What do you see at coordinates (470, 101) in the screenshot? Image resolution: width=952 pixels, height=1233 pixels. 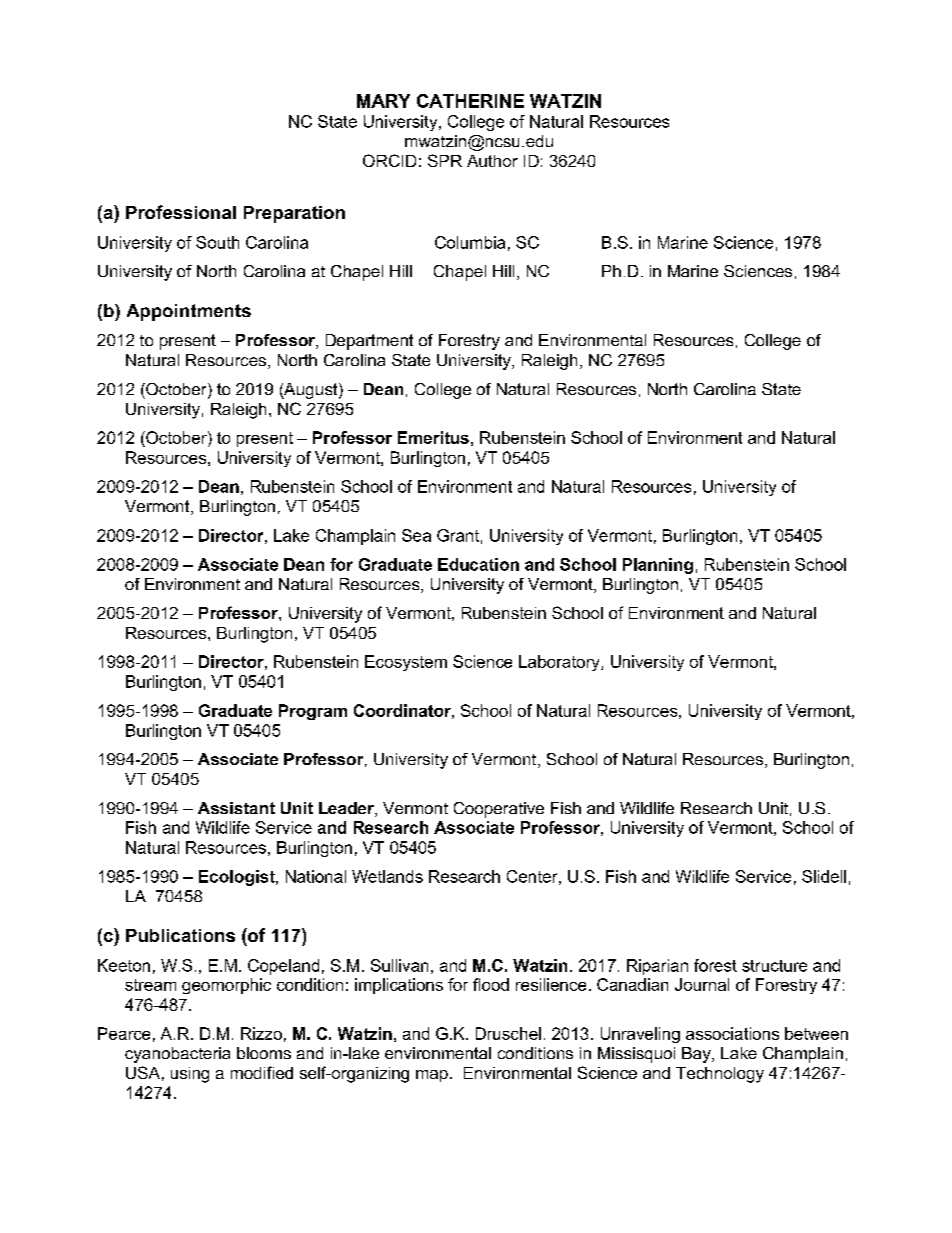 I see `CATHERINE` at bounding box center [470, 101].
